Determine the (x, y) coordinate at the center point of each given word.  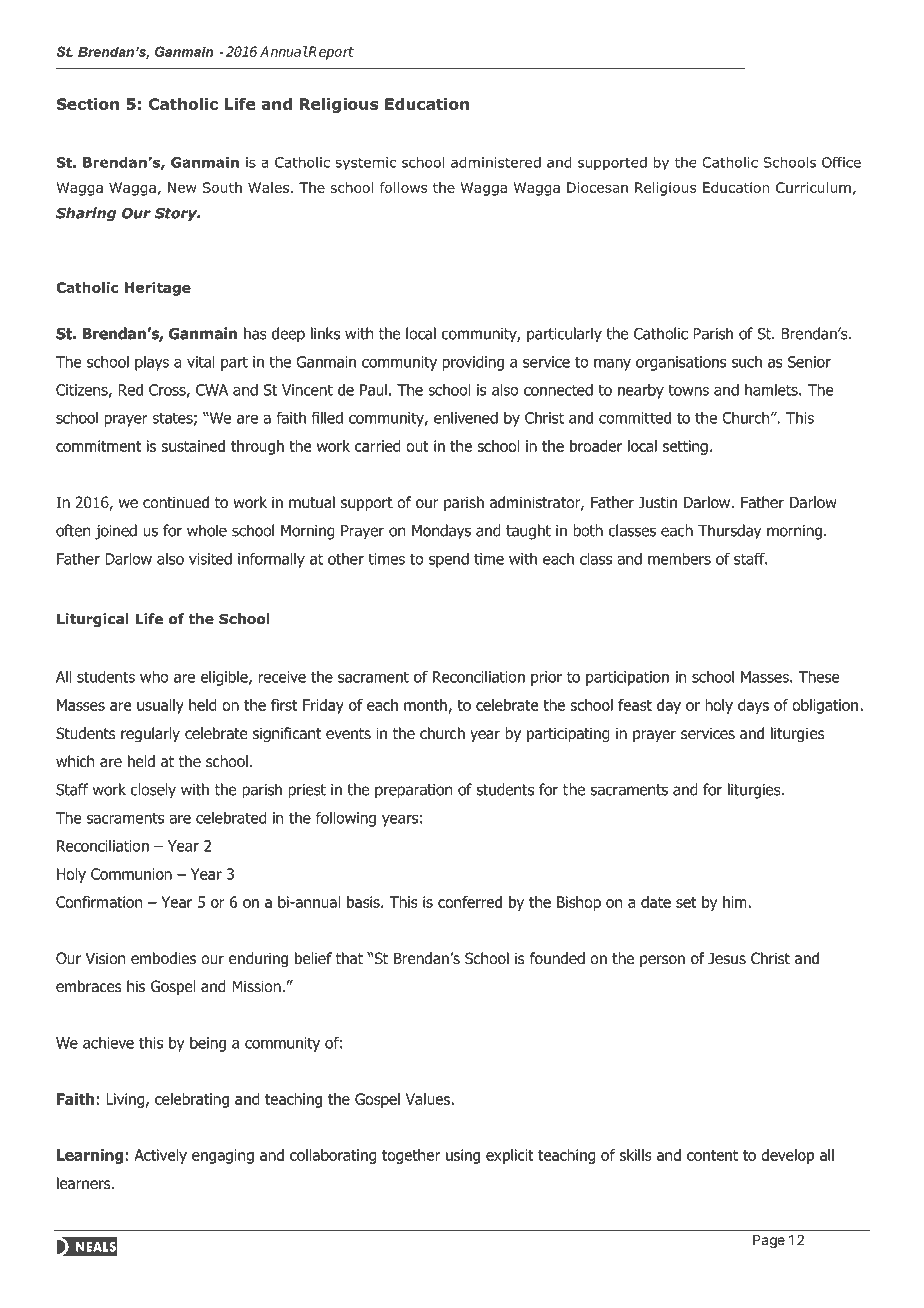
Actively (160, 1156)
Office (841, 162)
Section (88, 104)
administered (496, 162)
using (463, 1156)
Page (769, 1241)
